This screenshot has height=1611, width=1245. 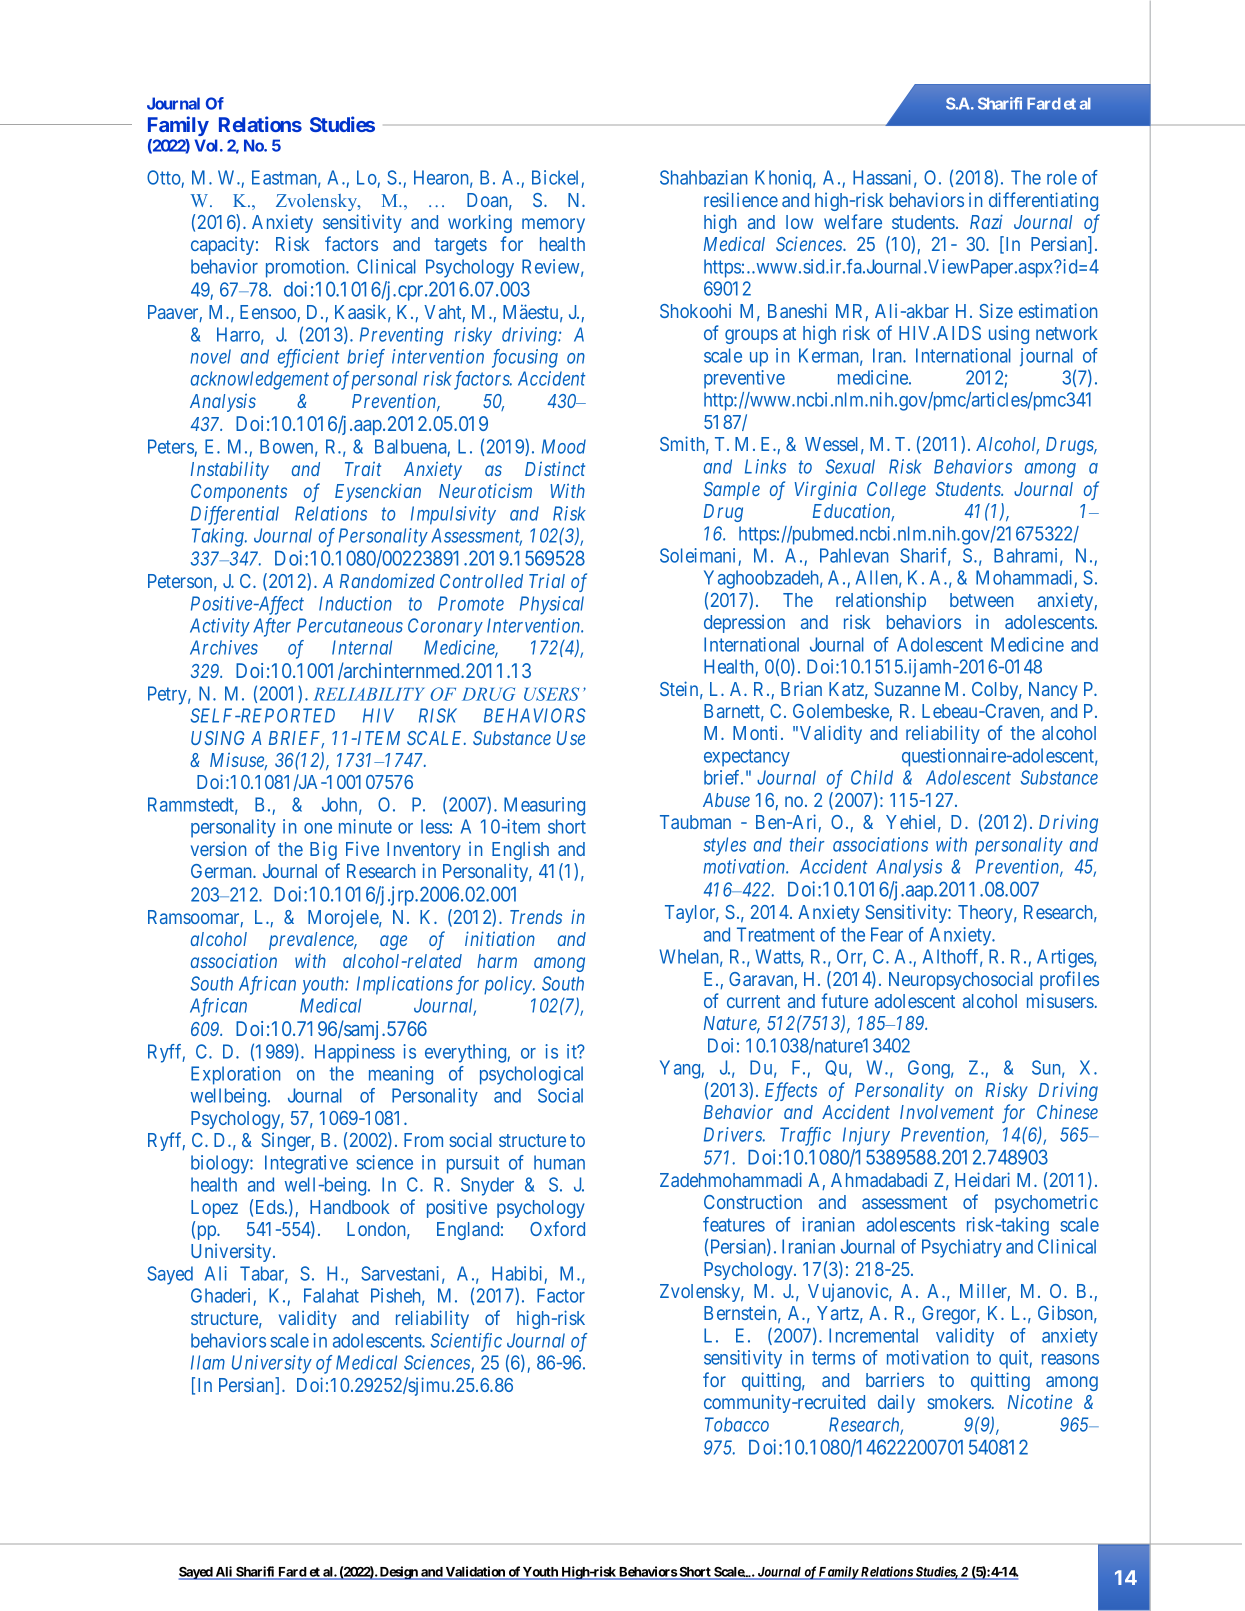 What do you see at coordinates (737, 1424) in the screenshot?
I see `Tobacco` at bounding box center [737, 1424].
